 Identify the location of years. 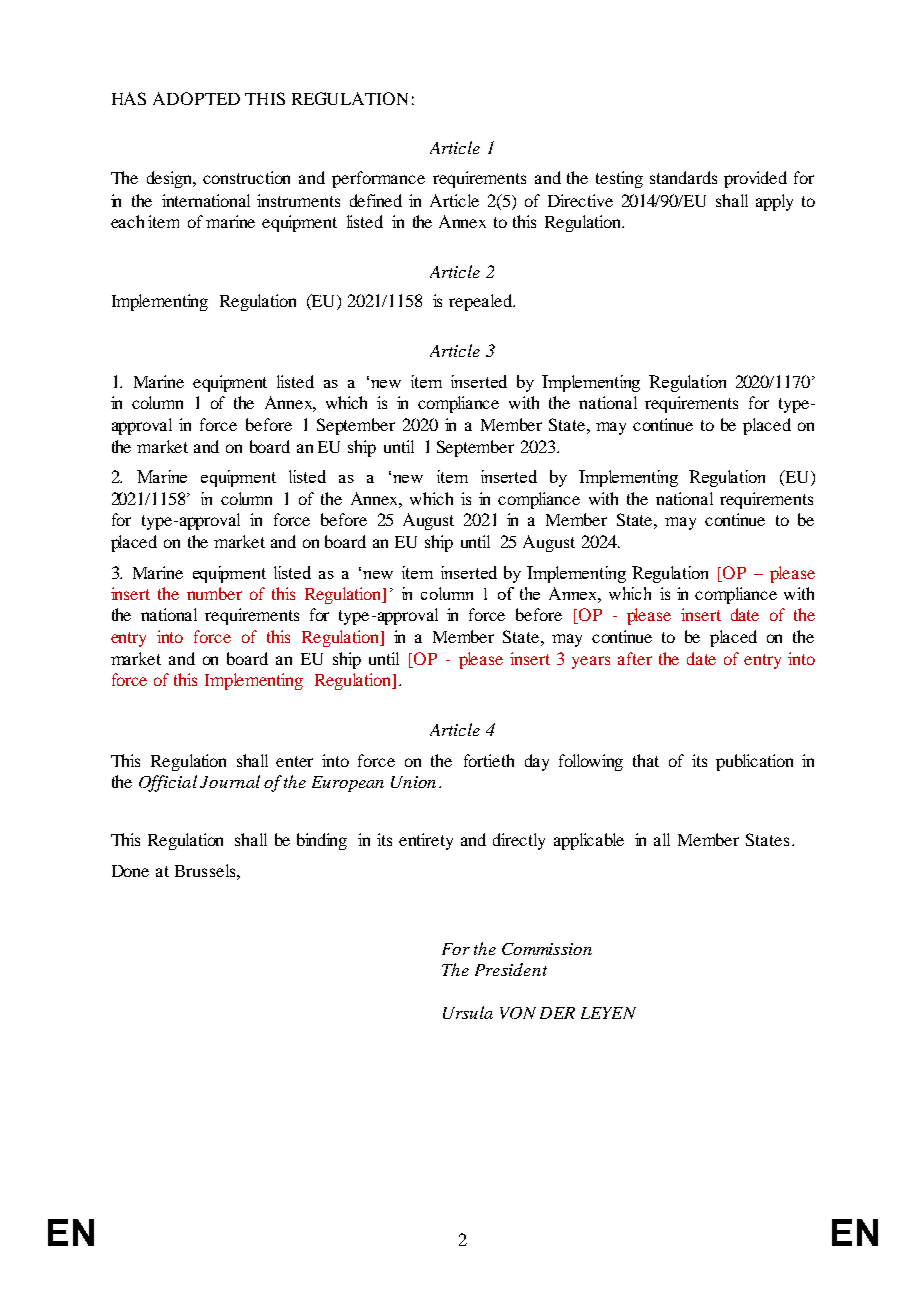
(591, 662).
